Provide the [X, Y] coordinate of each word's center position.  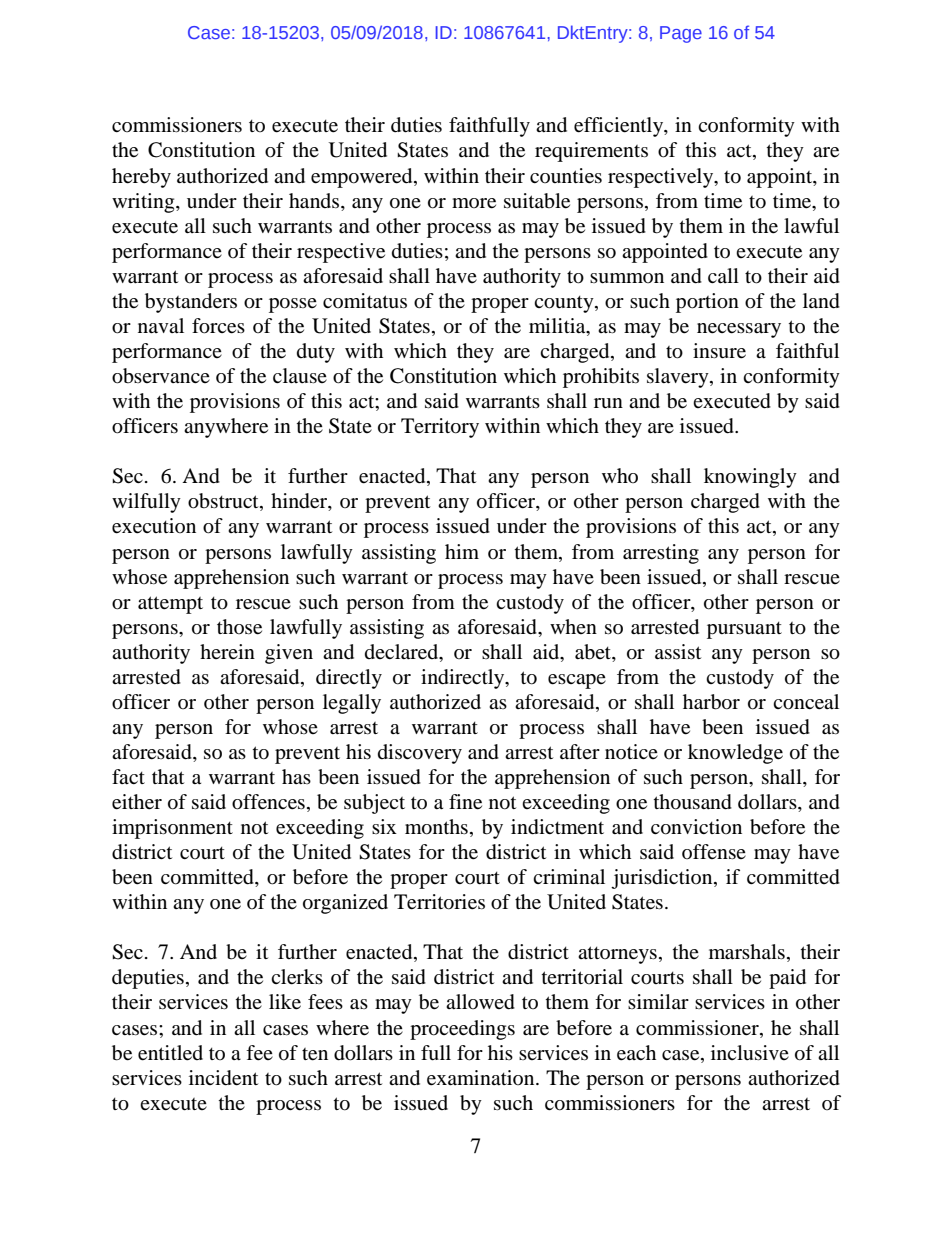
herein [227, 651]
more [474, 203]
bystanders [191, 303]
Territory [440, 428]
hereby [141, 178]
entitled [170, 1053]
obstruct [224, 502]
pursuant [744, 630]
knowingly [750, 478]
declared [403, 652]
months [436, 827]
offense [714, 851]
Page [681, 34]
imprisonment [172, 829]
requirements [591, 152]
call [723, 275]
